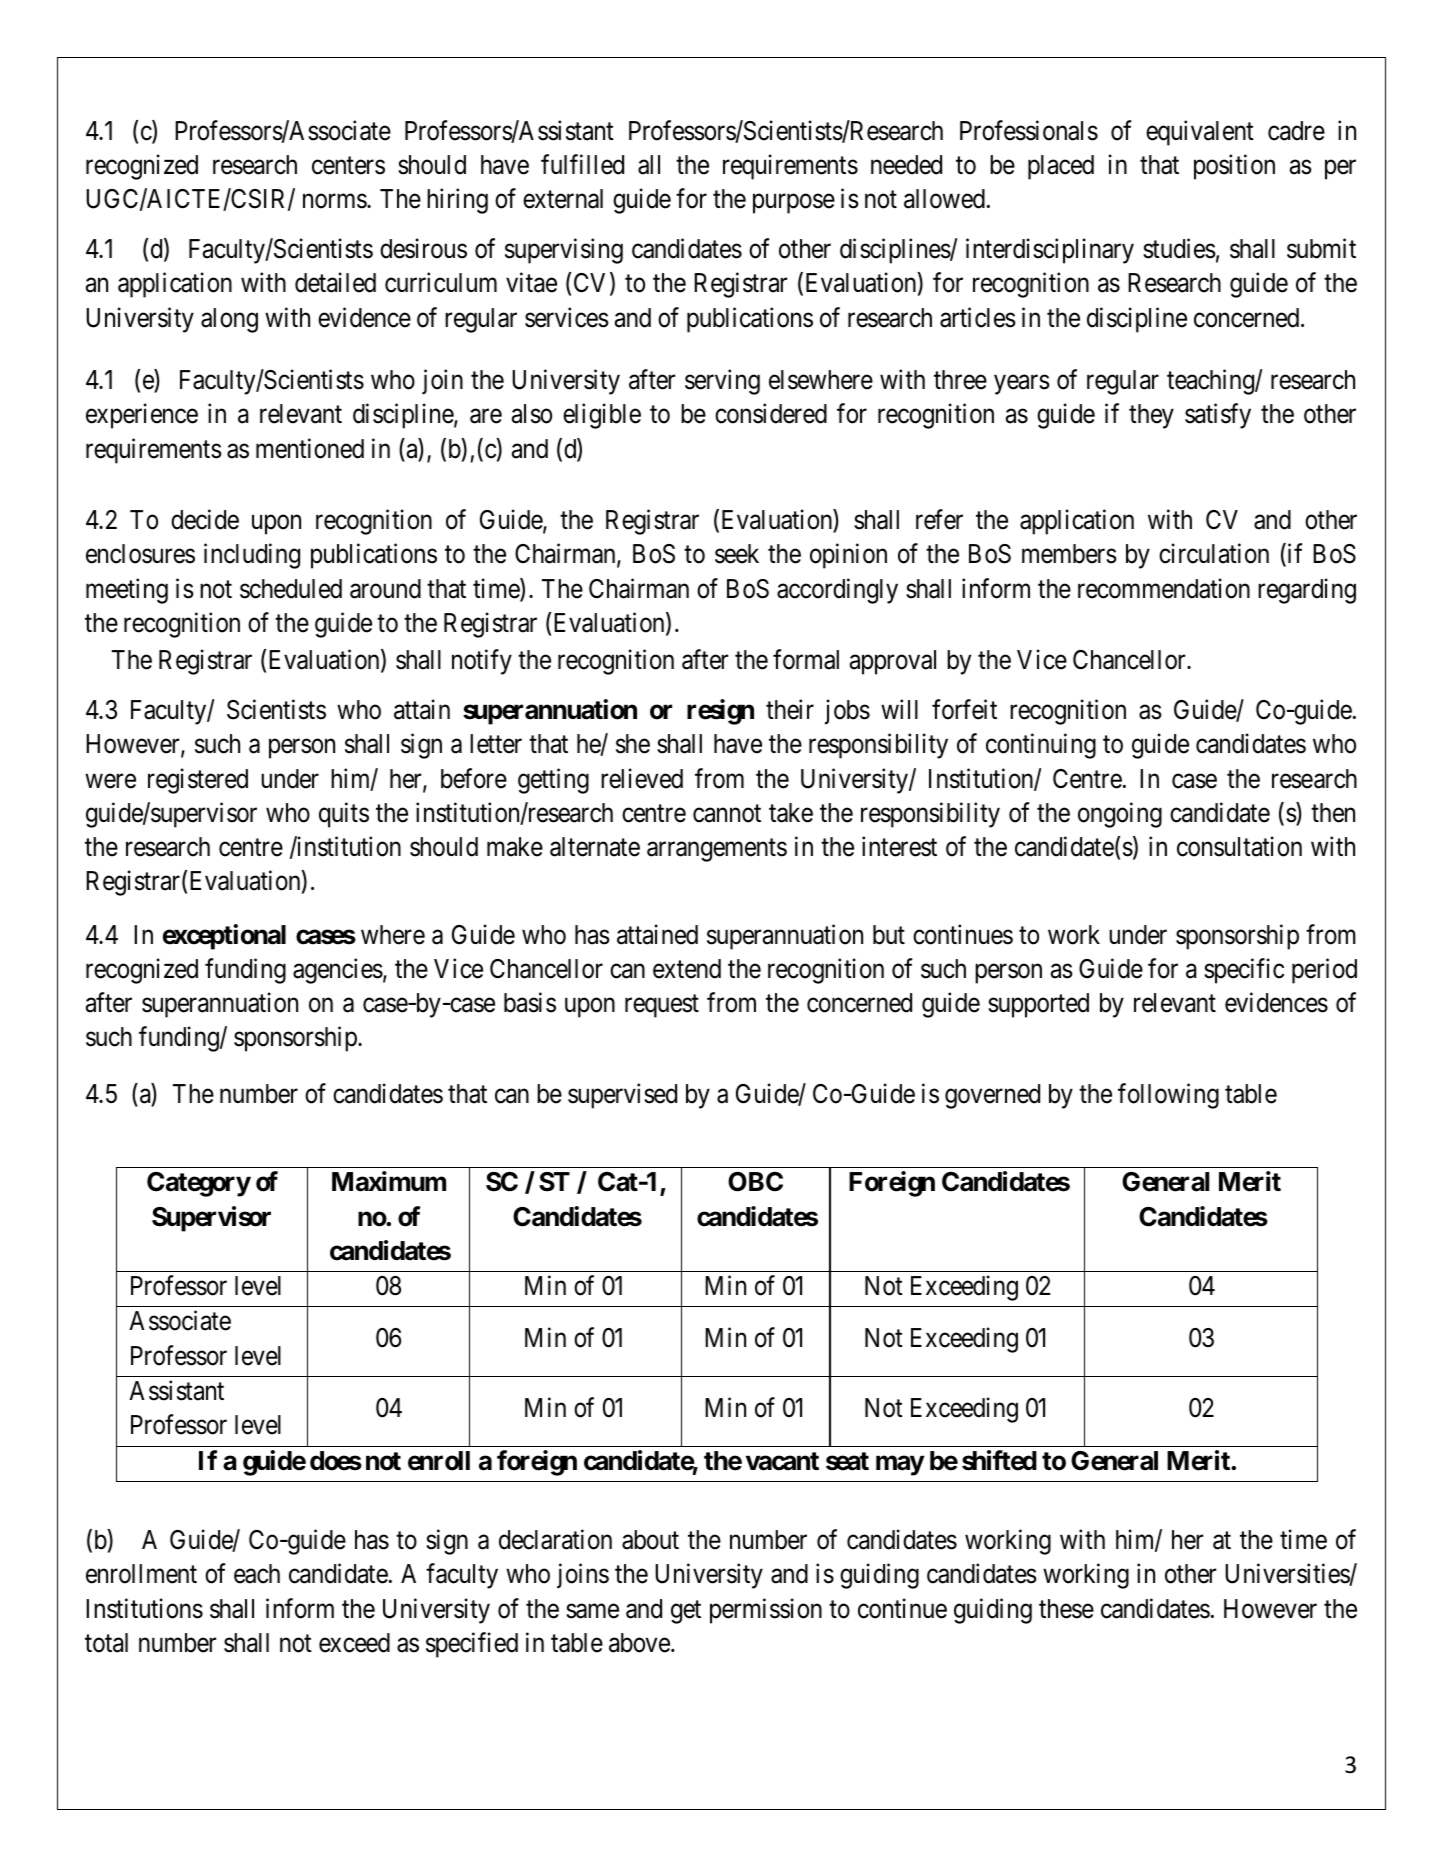 The width and height of the page is (1442, 1866). Describe the element at coordinates (224, 937) in the page. I see `exceptional` at that location.
